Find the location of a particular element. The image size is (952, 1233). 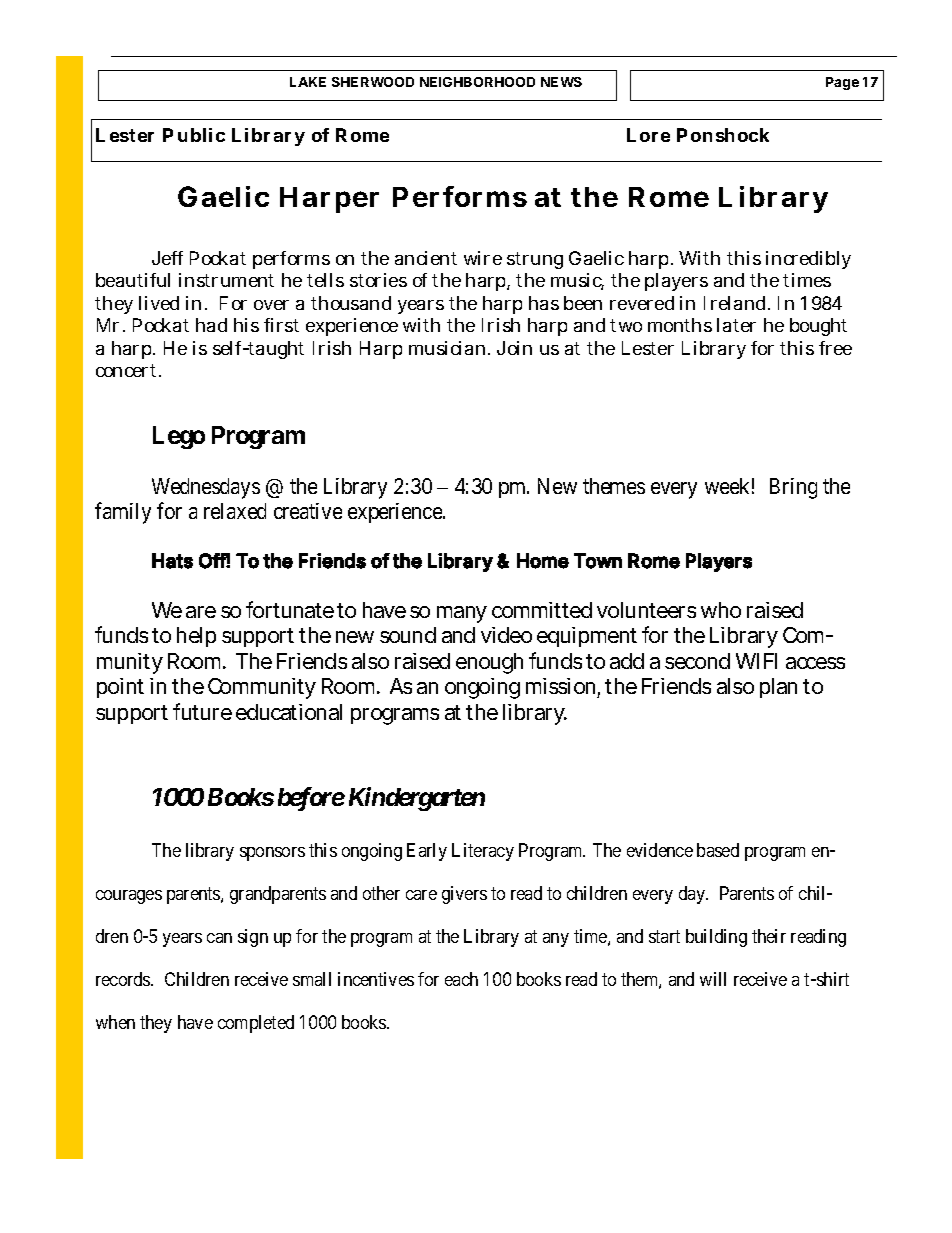

Page is located at coordinates (842, 83).
